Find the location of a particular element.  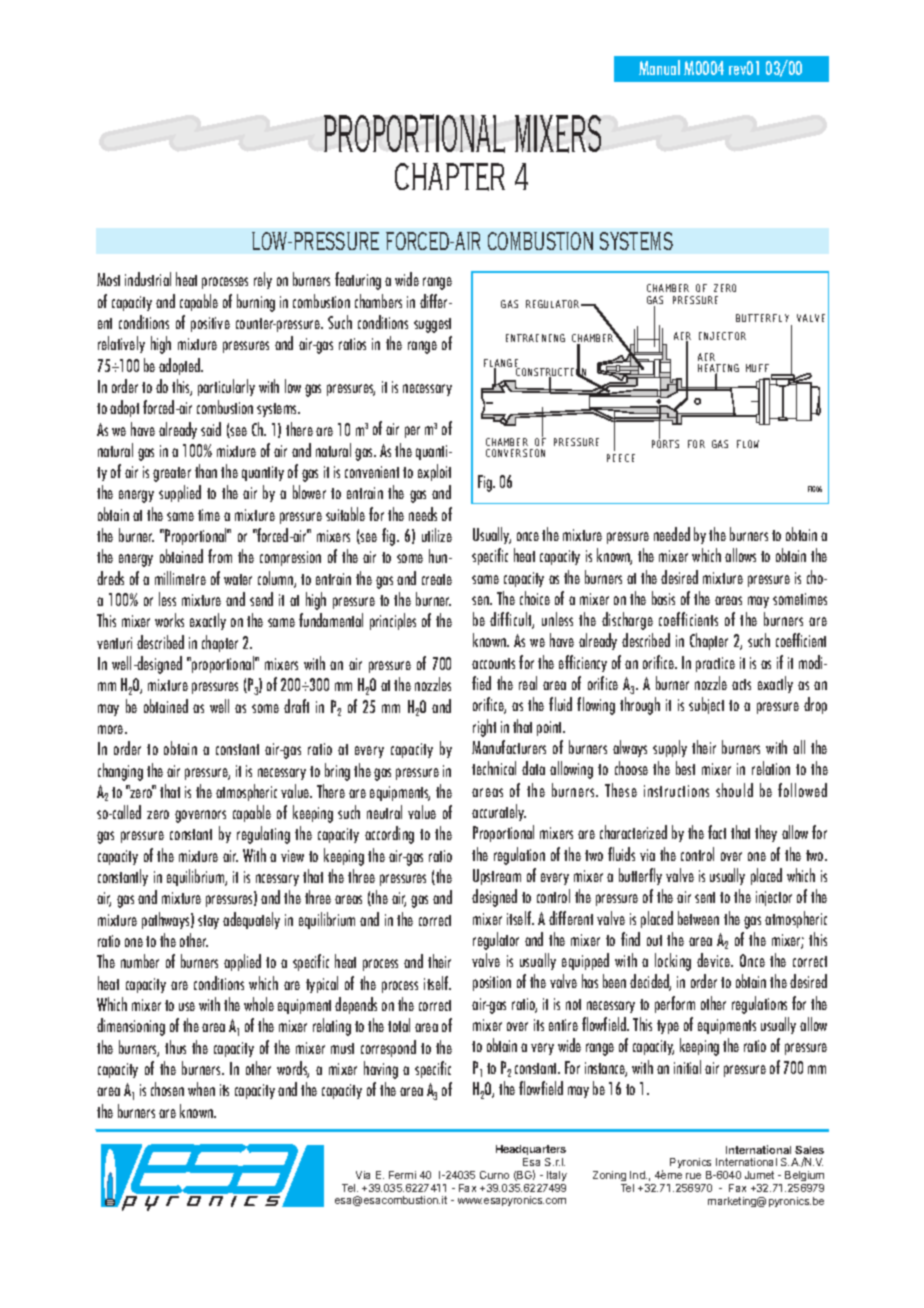

sent is located at coordinates (705, 897).
